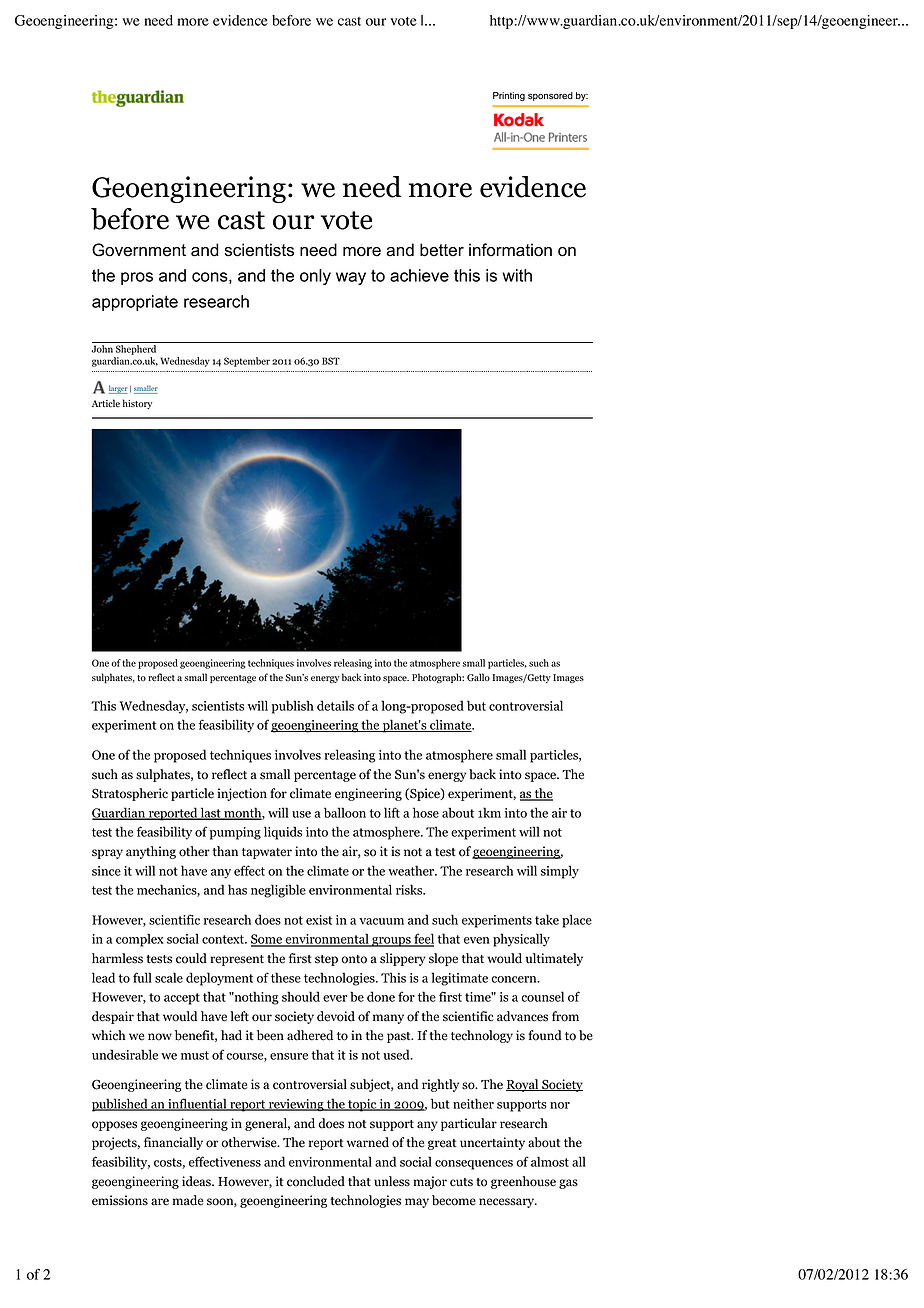  I want to click on details, so click(335, 705).
